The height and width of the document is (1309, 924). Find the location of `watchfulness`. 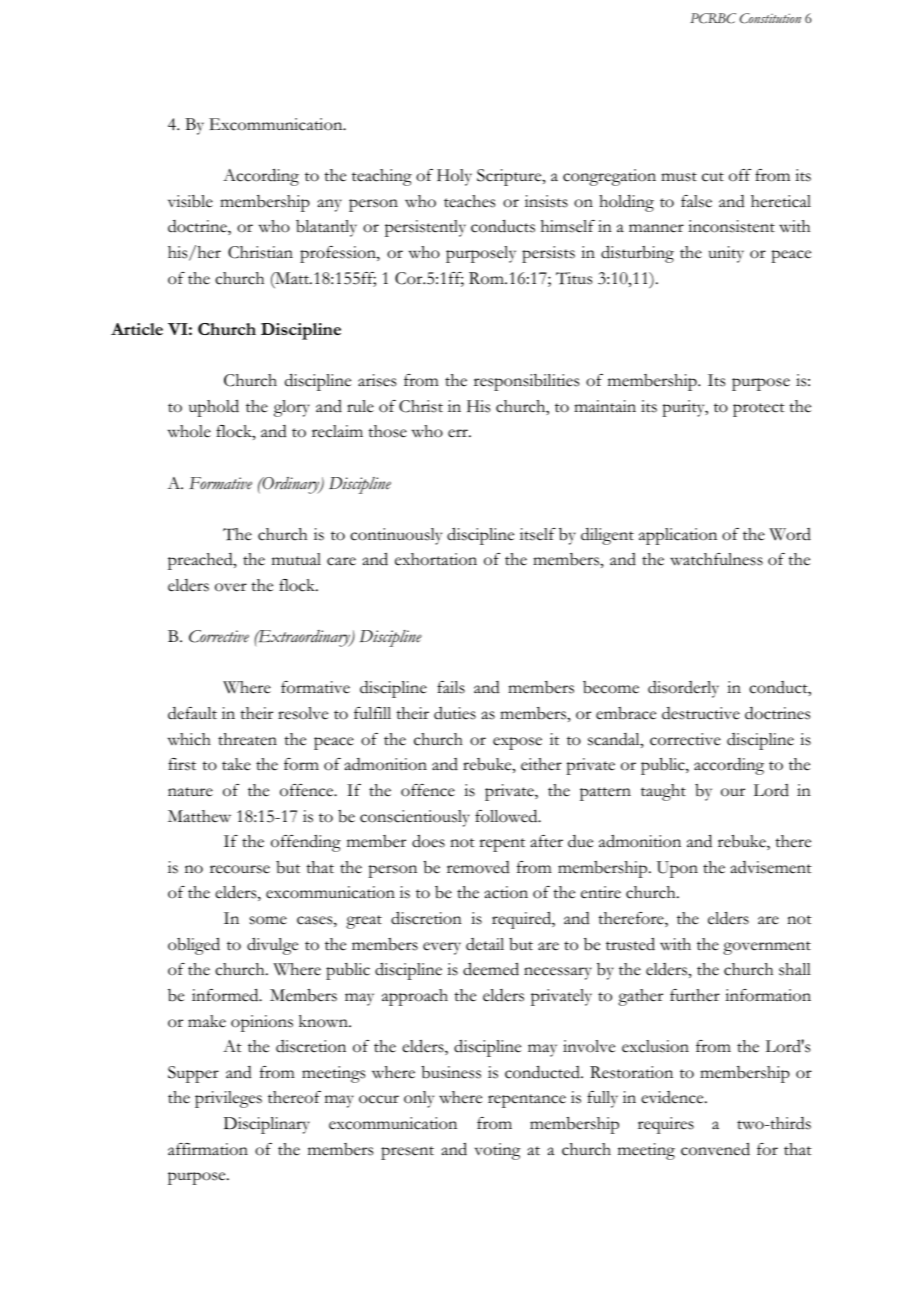

watchfulness is located at coordinates (716, 559).
